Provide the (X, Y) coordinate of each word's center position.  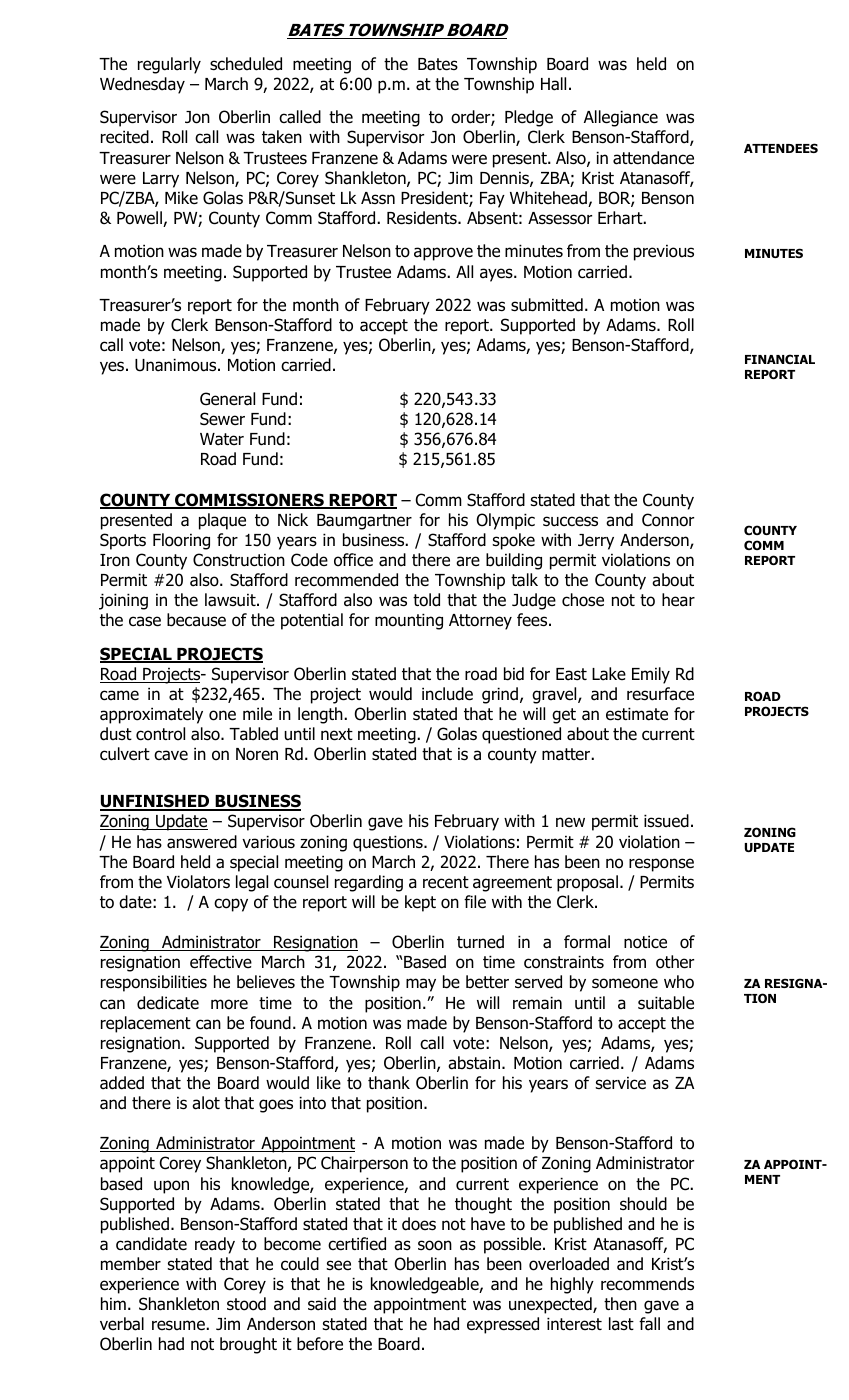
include (447, 694)
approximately (151, 715)
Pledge (529, 118)
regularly (169, 65)
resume (179, 1325)
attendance (653, 158)
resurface (660, 694)
